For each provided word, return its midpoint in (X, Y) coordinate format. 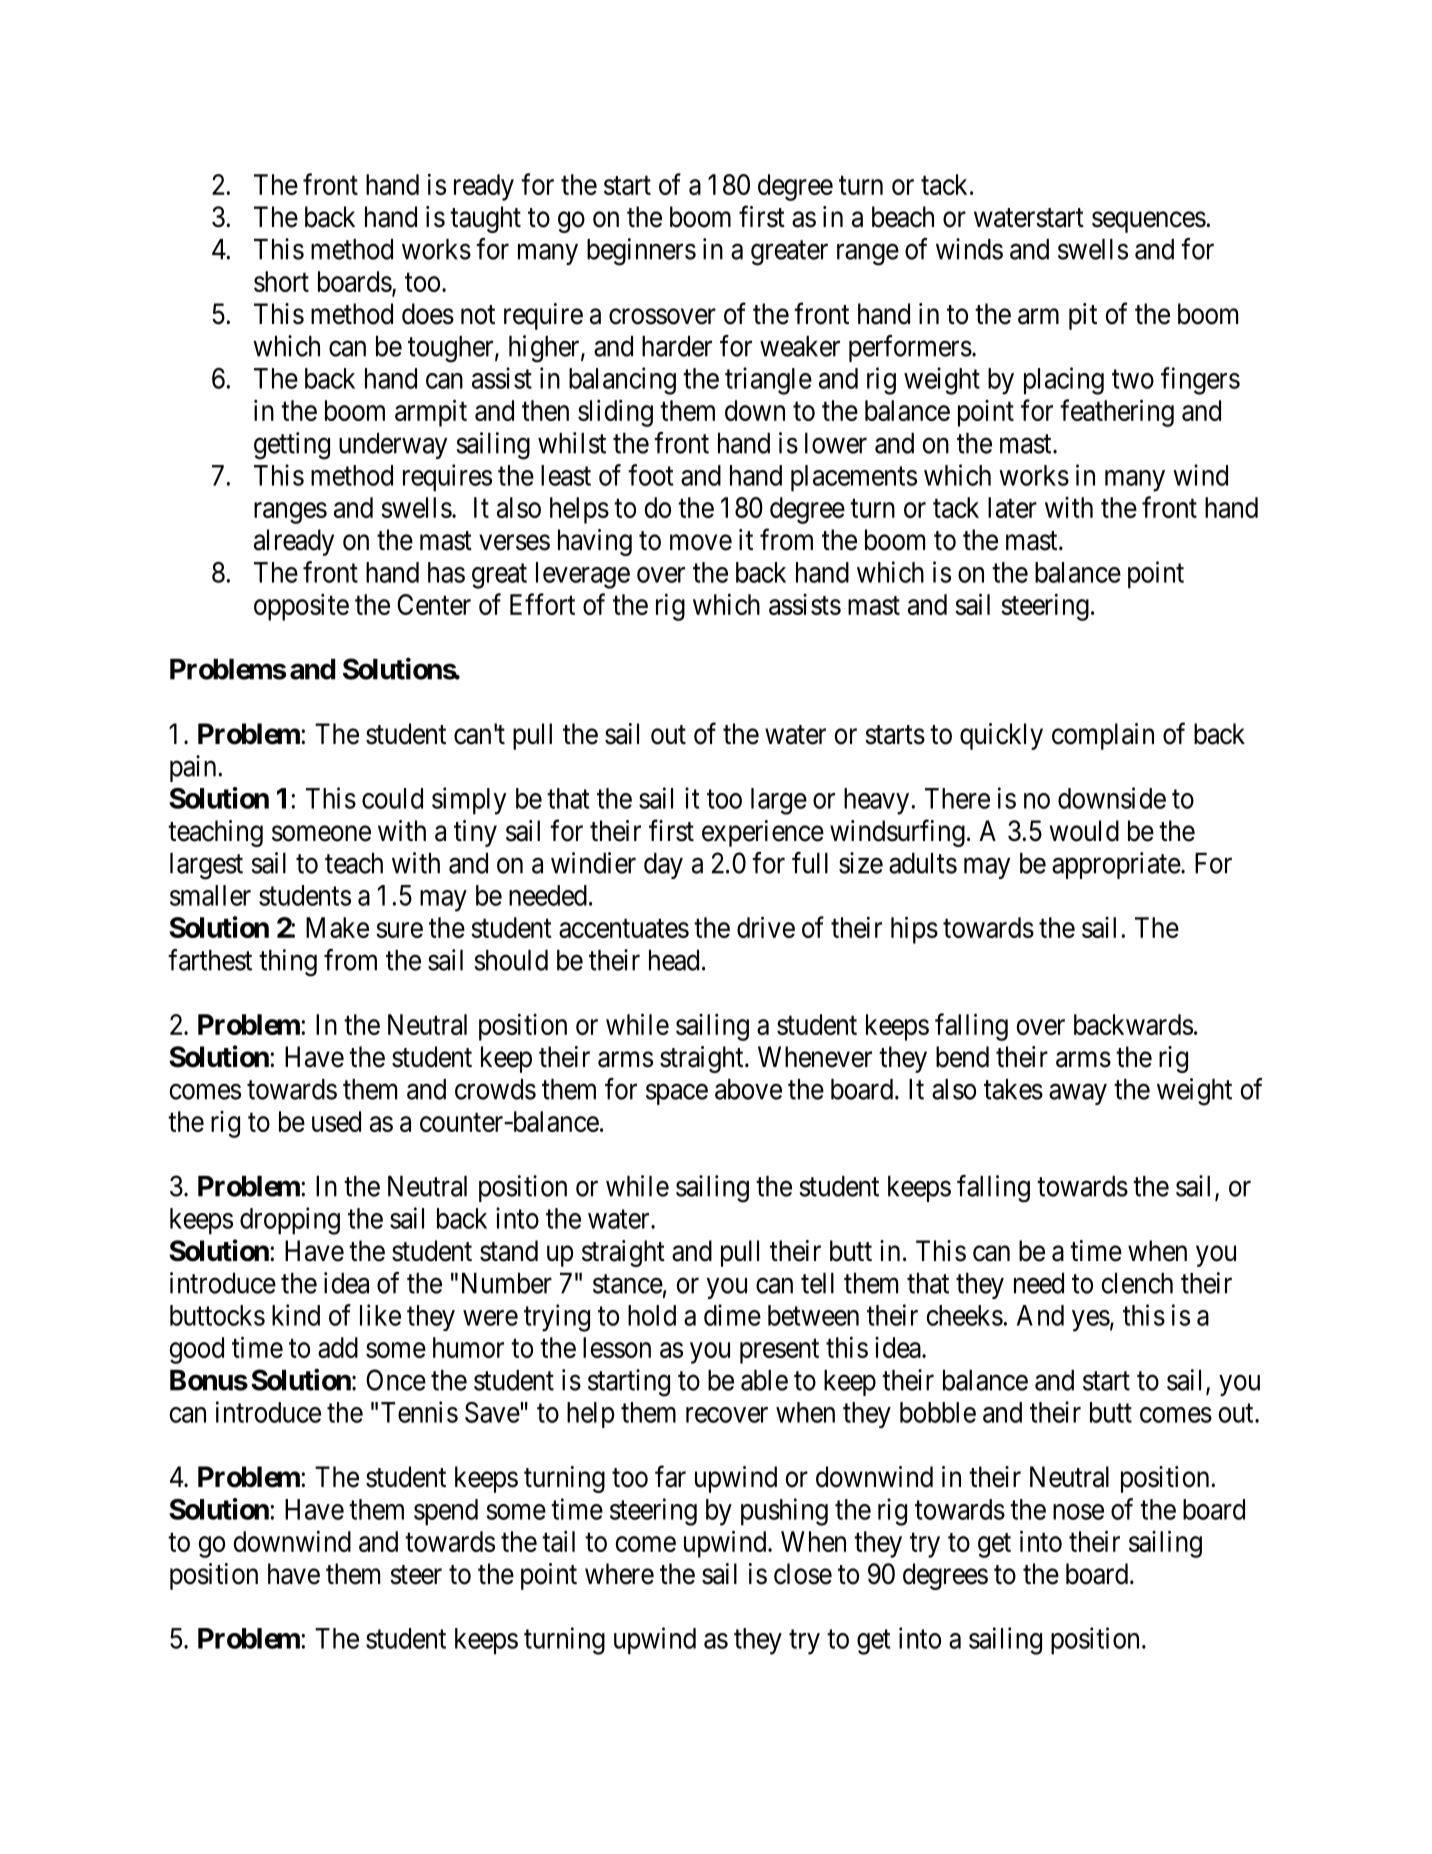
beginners (641, 252)
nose (1078, 1512)
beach (903, 217)
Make (337, 927)
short (281, 281)
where (619, 1574)
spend (446, 1512)
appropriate (1116, 865)
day (663, 866)
